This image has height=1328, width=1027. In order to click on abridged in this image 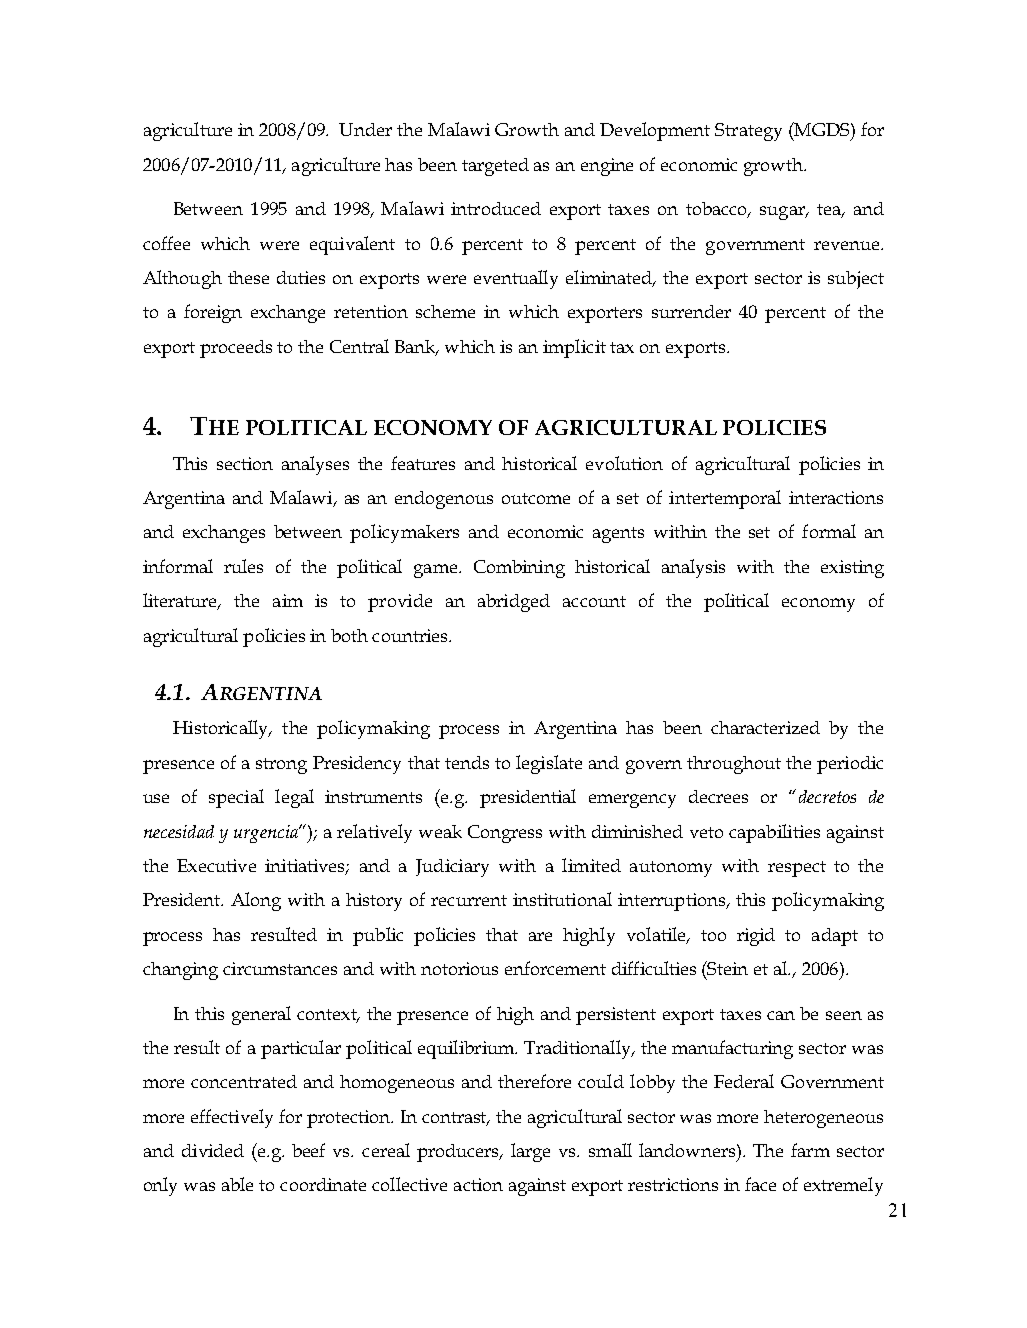, I will do `click(514, 603)`.
